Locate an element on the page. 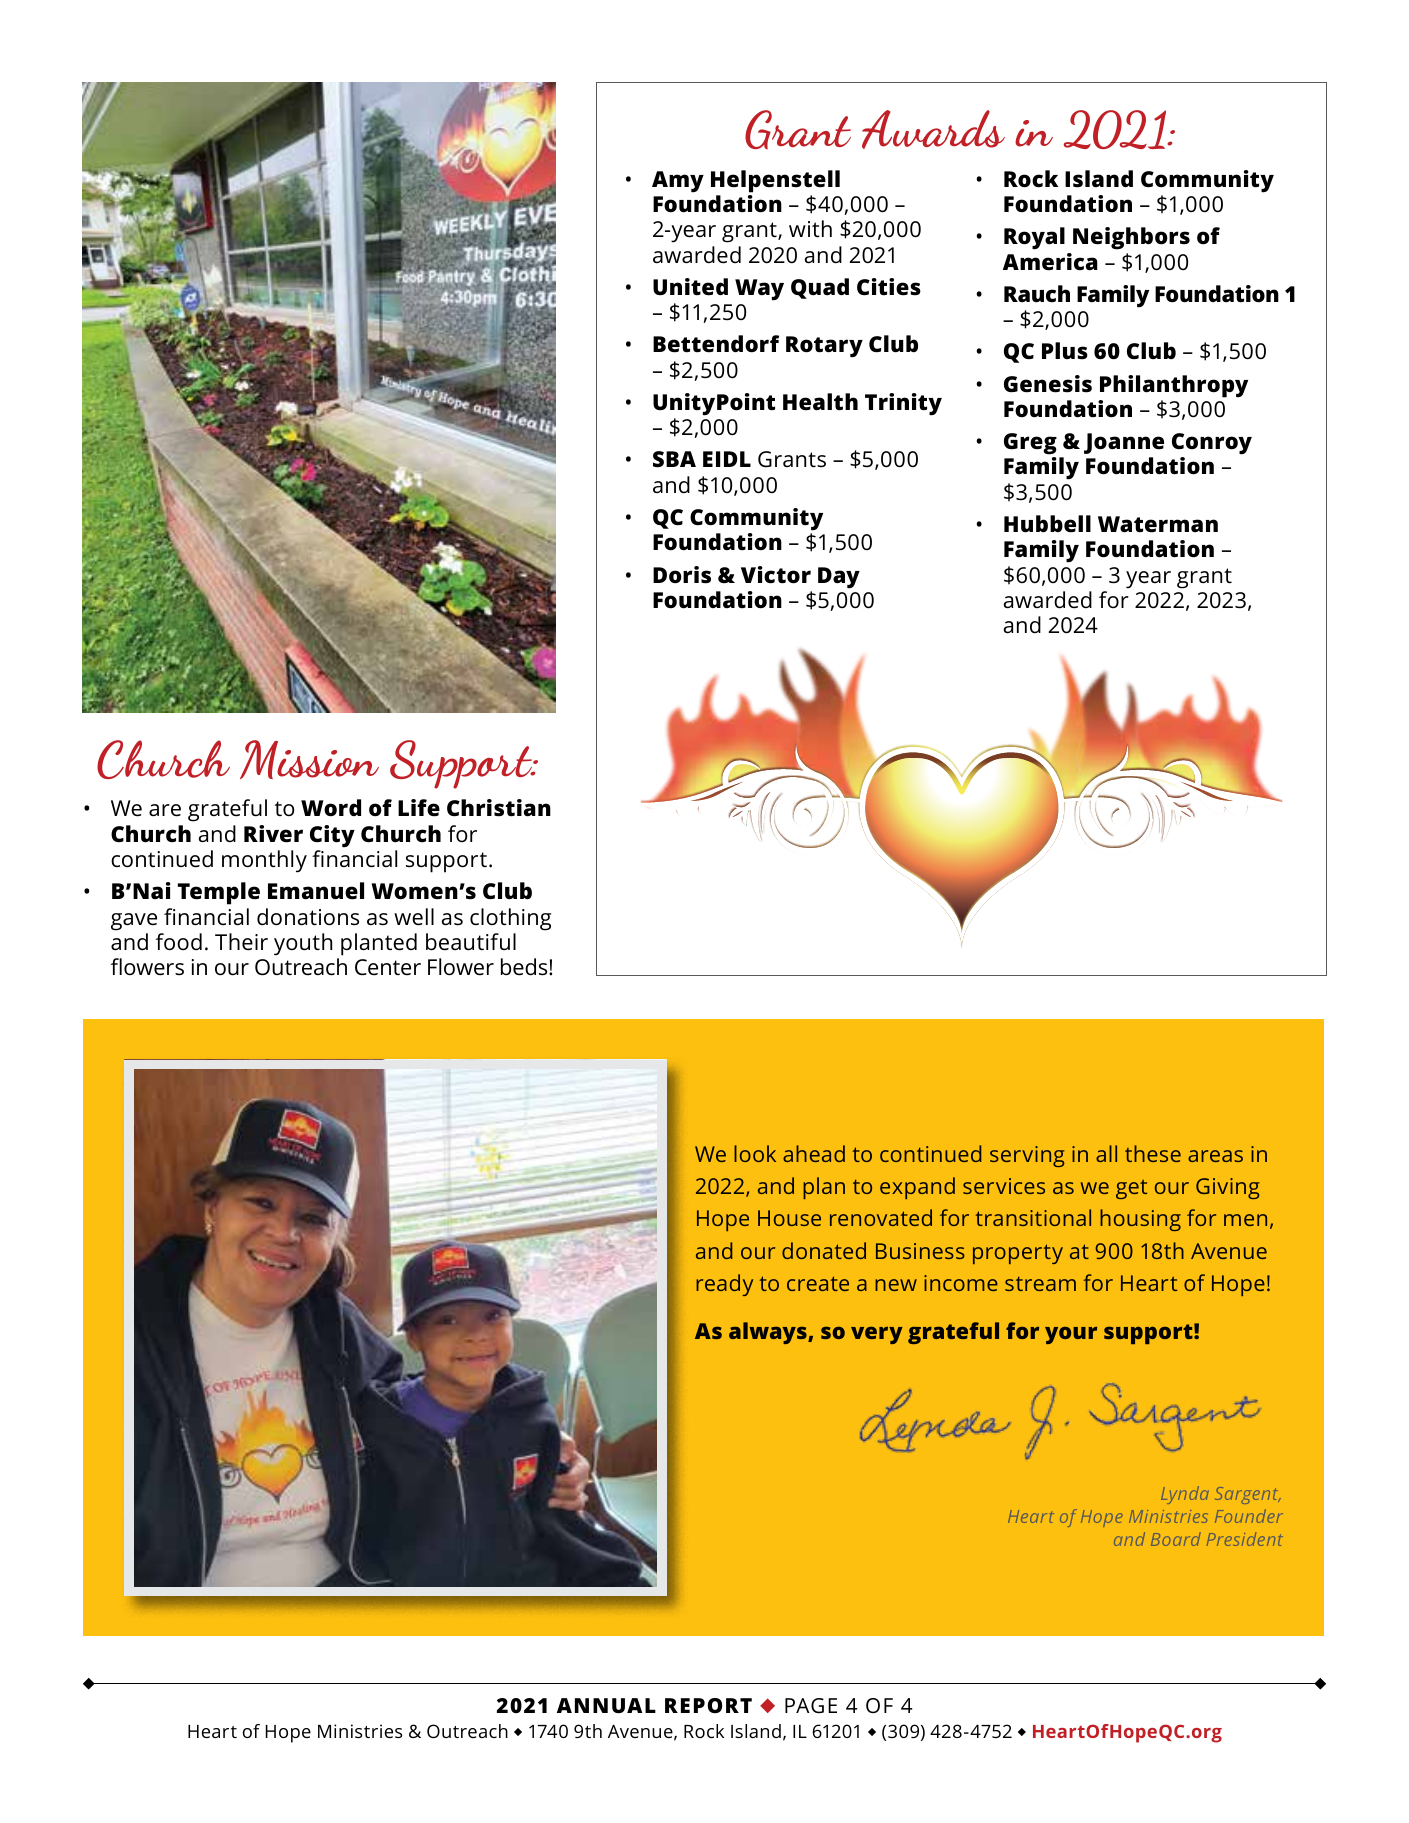 This page has width=1409, height=1823. ANNUAL is located at coordinates (606, 1705).
